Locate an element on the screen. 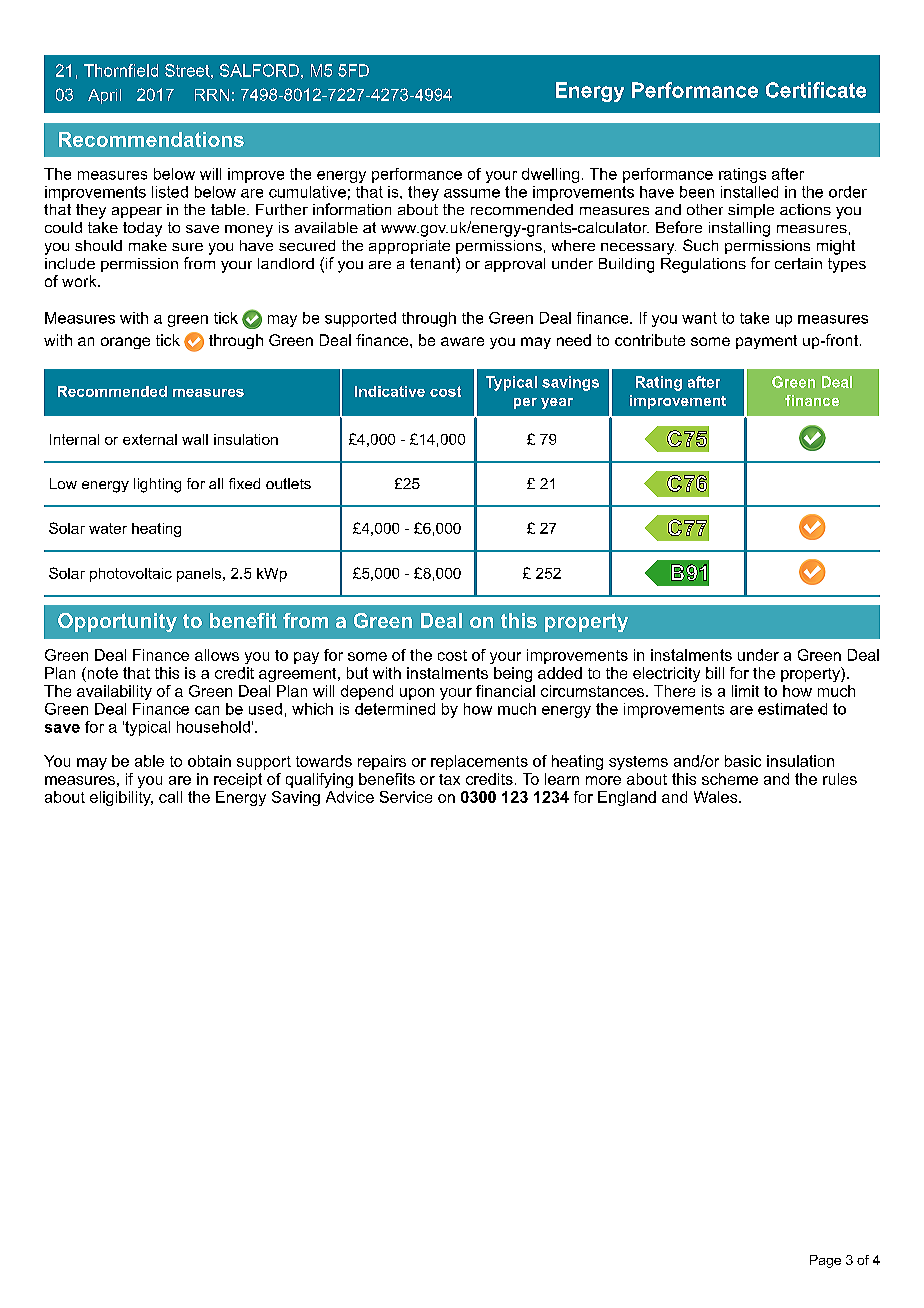  Wales is located at coordinates (717, 797).
